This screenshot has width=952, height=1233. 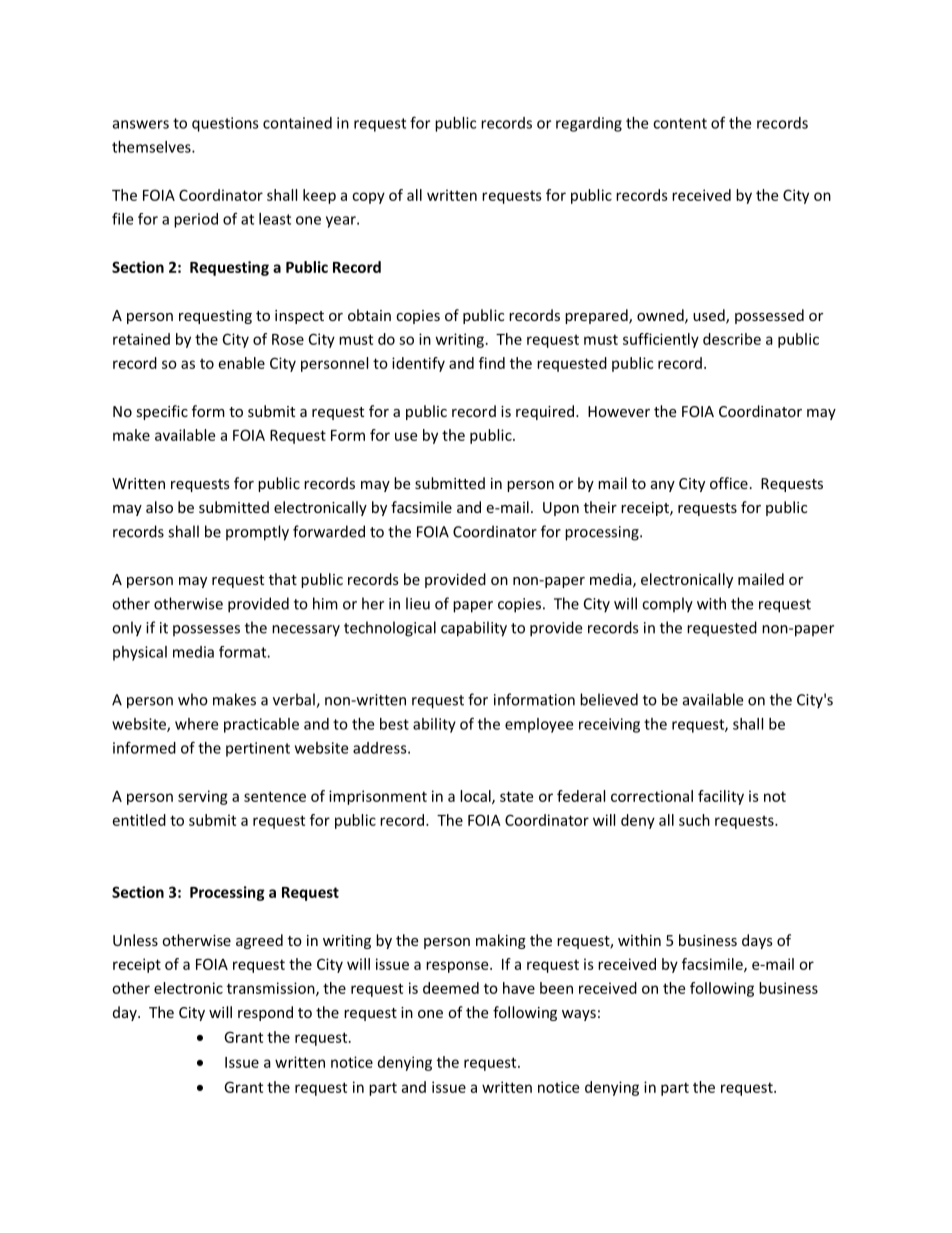 What do you see at coordinates (619, 411) in the screenshot?
I see `However` at bounding box center [619, 411].
